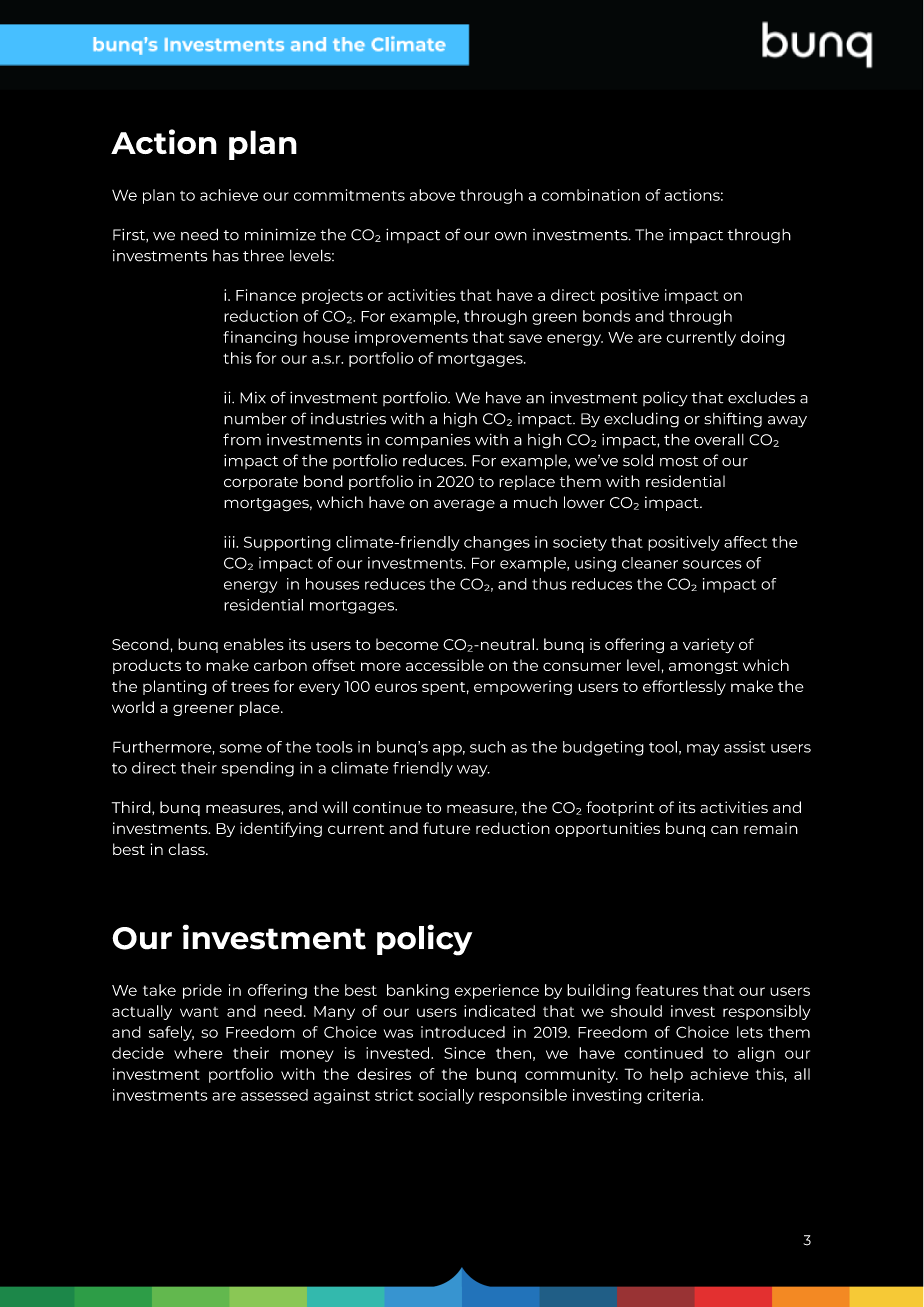 The height and width of the image is (1307, 924). I want to click on above, so click(432, 195).
